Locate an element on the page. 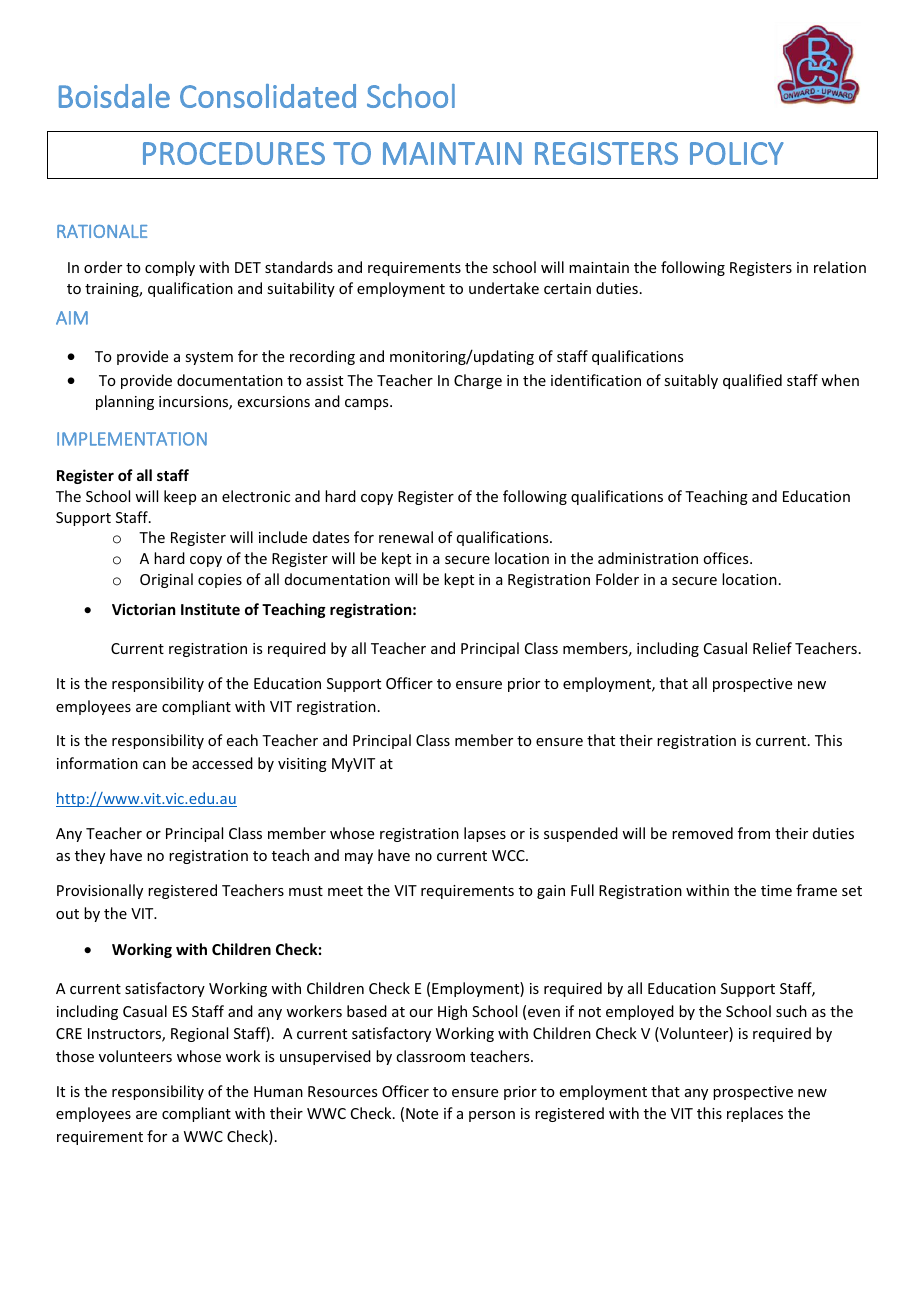 The image size is (924, 1308). PROCEDURES is located at coordinates (234, 153).
